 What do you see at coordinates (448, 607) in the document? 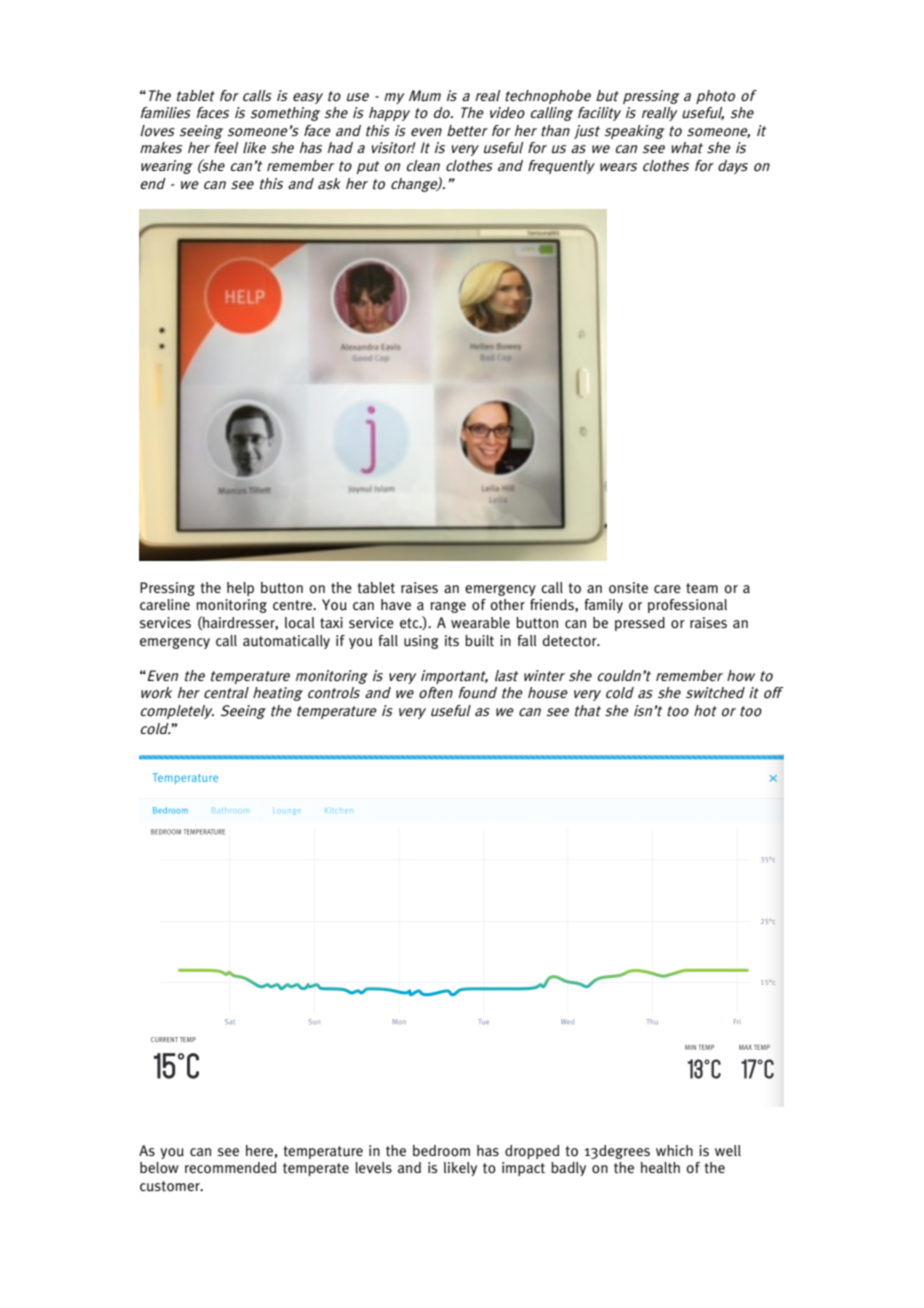
I see `range` at bounding box center [448, 607].
